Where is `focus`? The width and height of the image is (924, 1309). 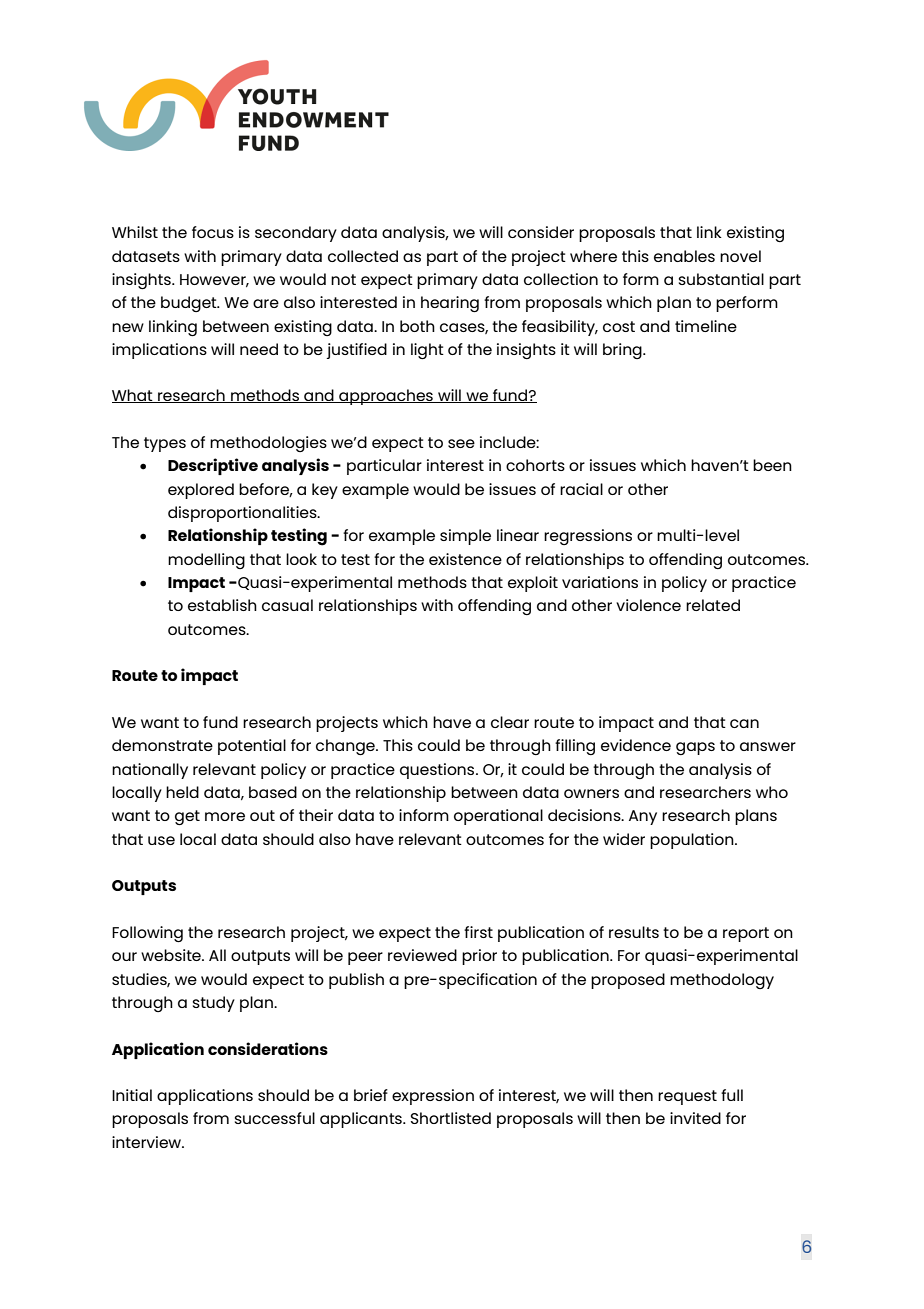 focus is located at coordinates (213, 232).
